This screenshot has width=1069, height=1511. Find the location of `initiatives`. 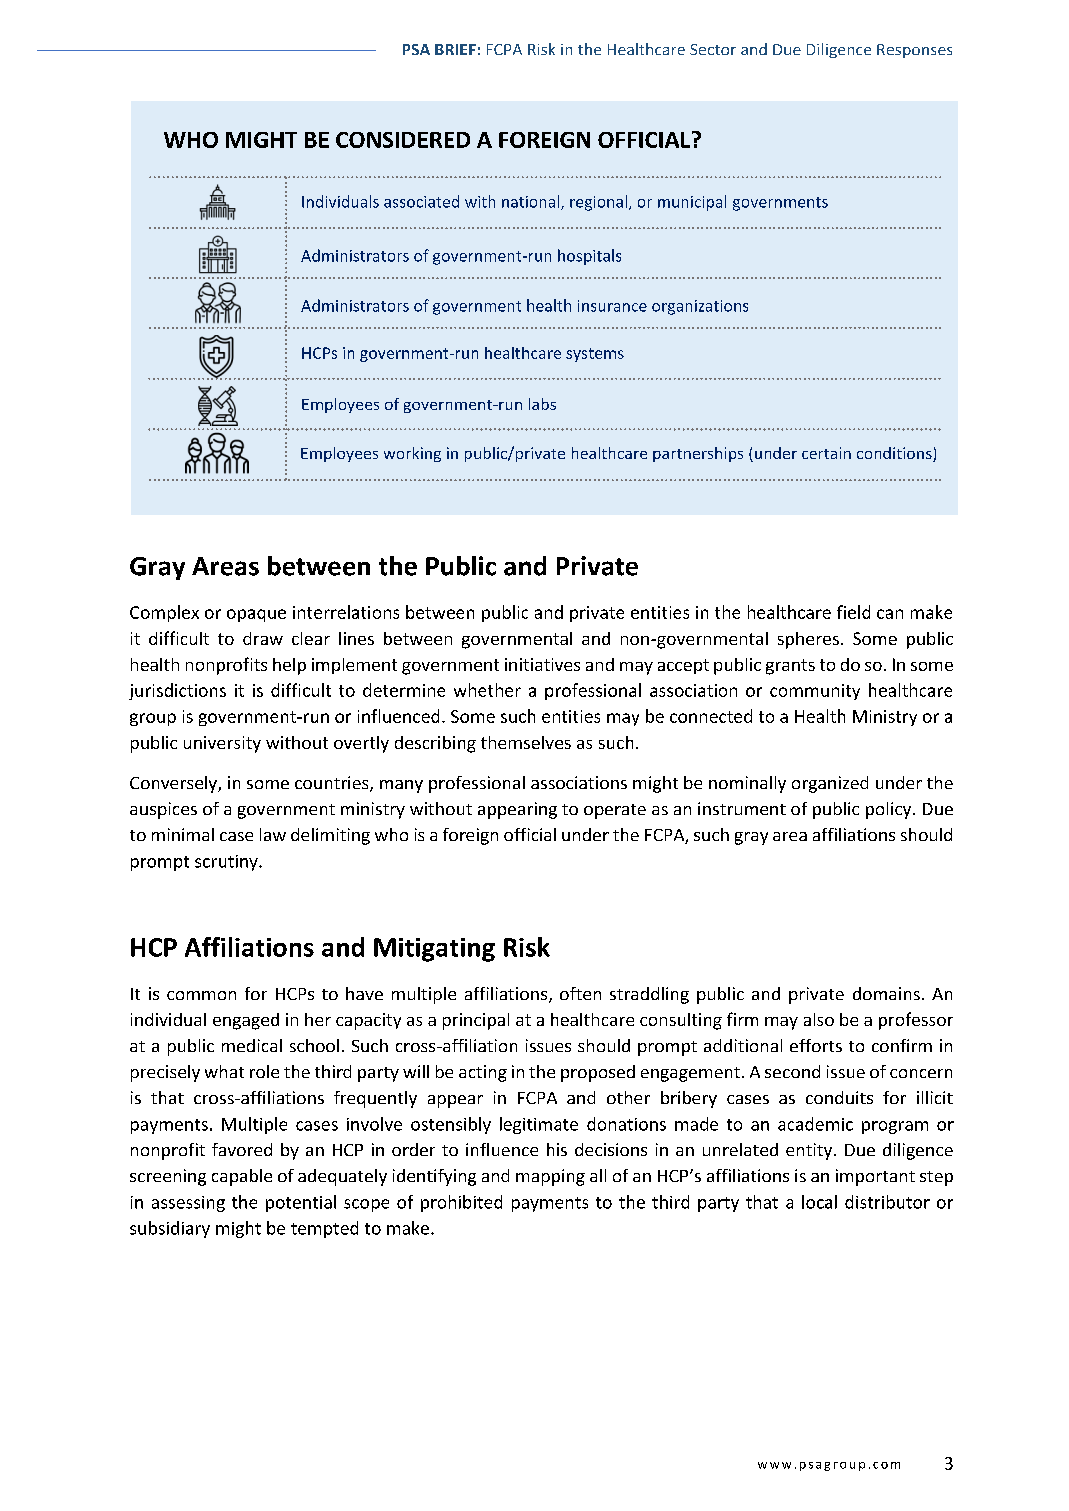

initiatives is located at coordinates (542, 664).
